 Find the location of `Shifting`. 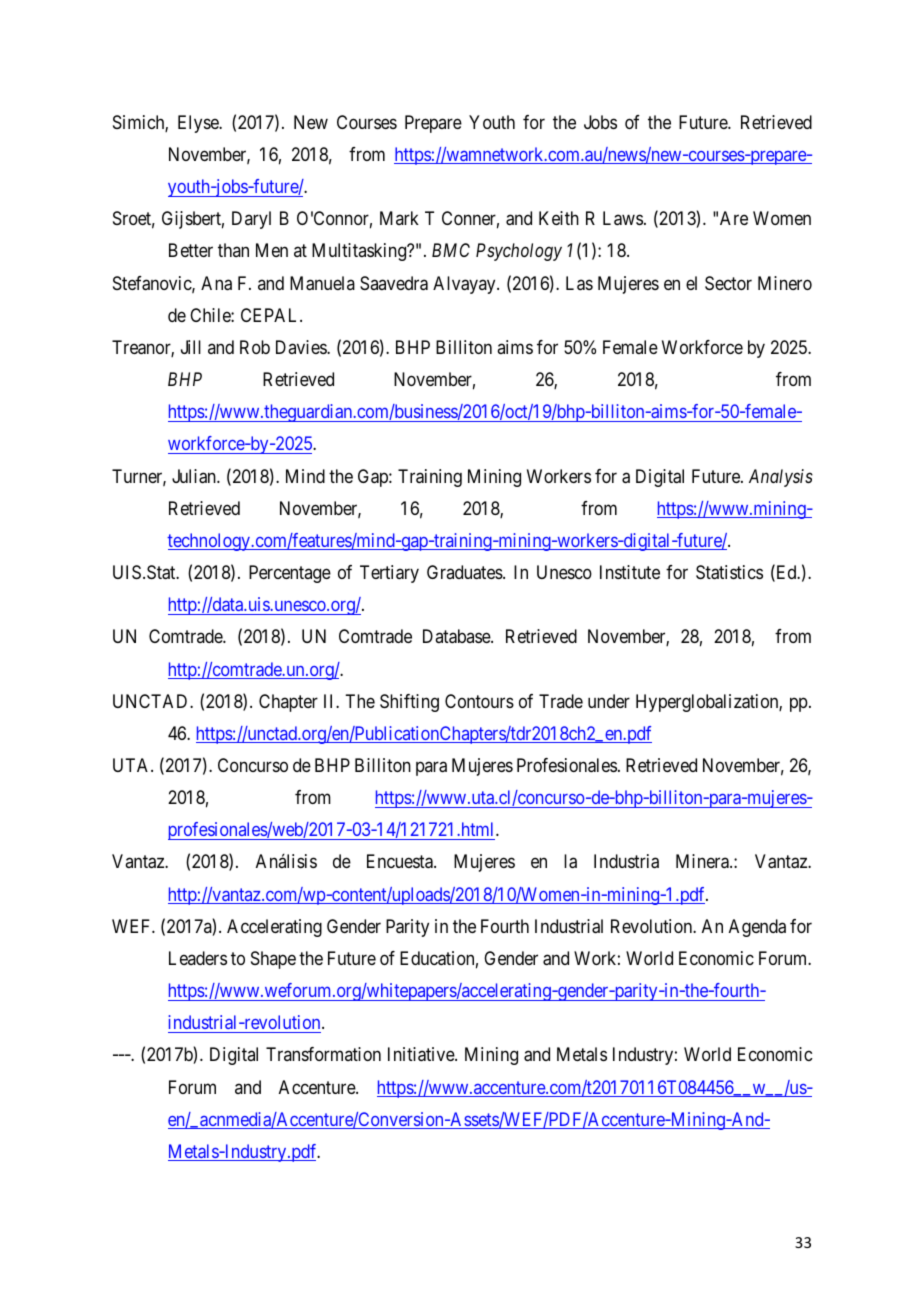

Shifting is located at coordinates (409, 703).
